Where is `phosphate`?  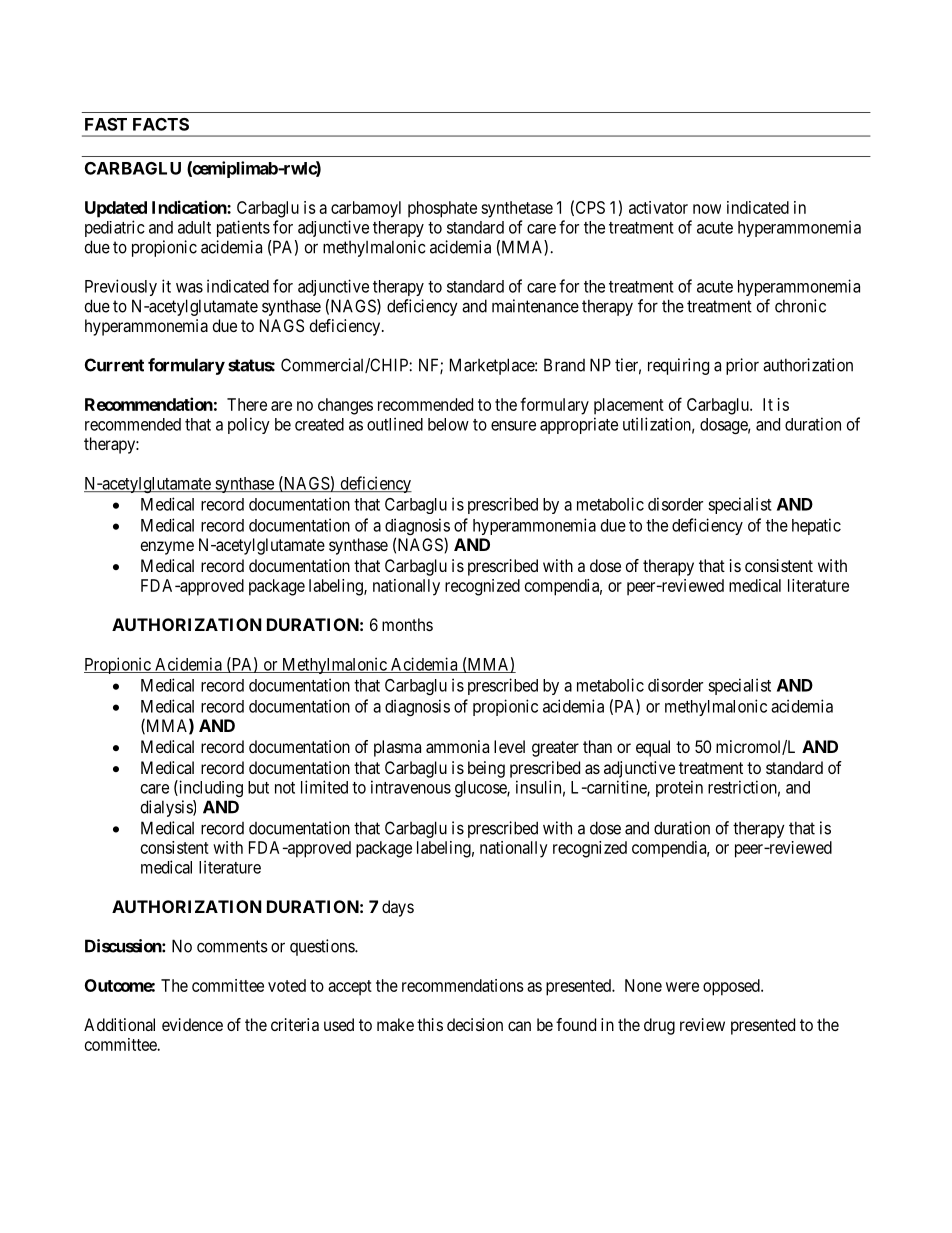
phosphate is located at coordinates (442, 209).
